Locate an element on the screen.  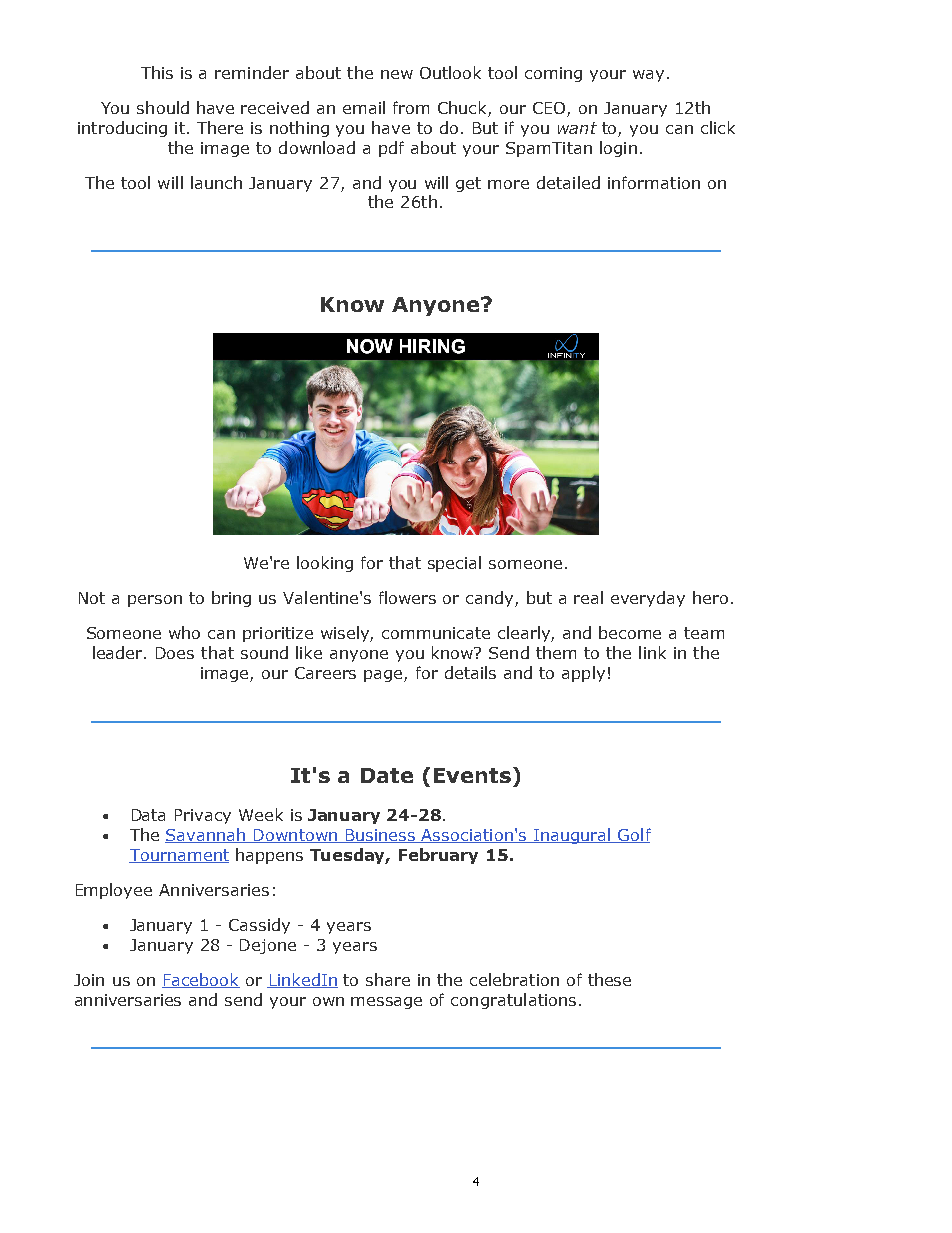
special is located at coordinates (454, 564).
